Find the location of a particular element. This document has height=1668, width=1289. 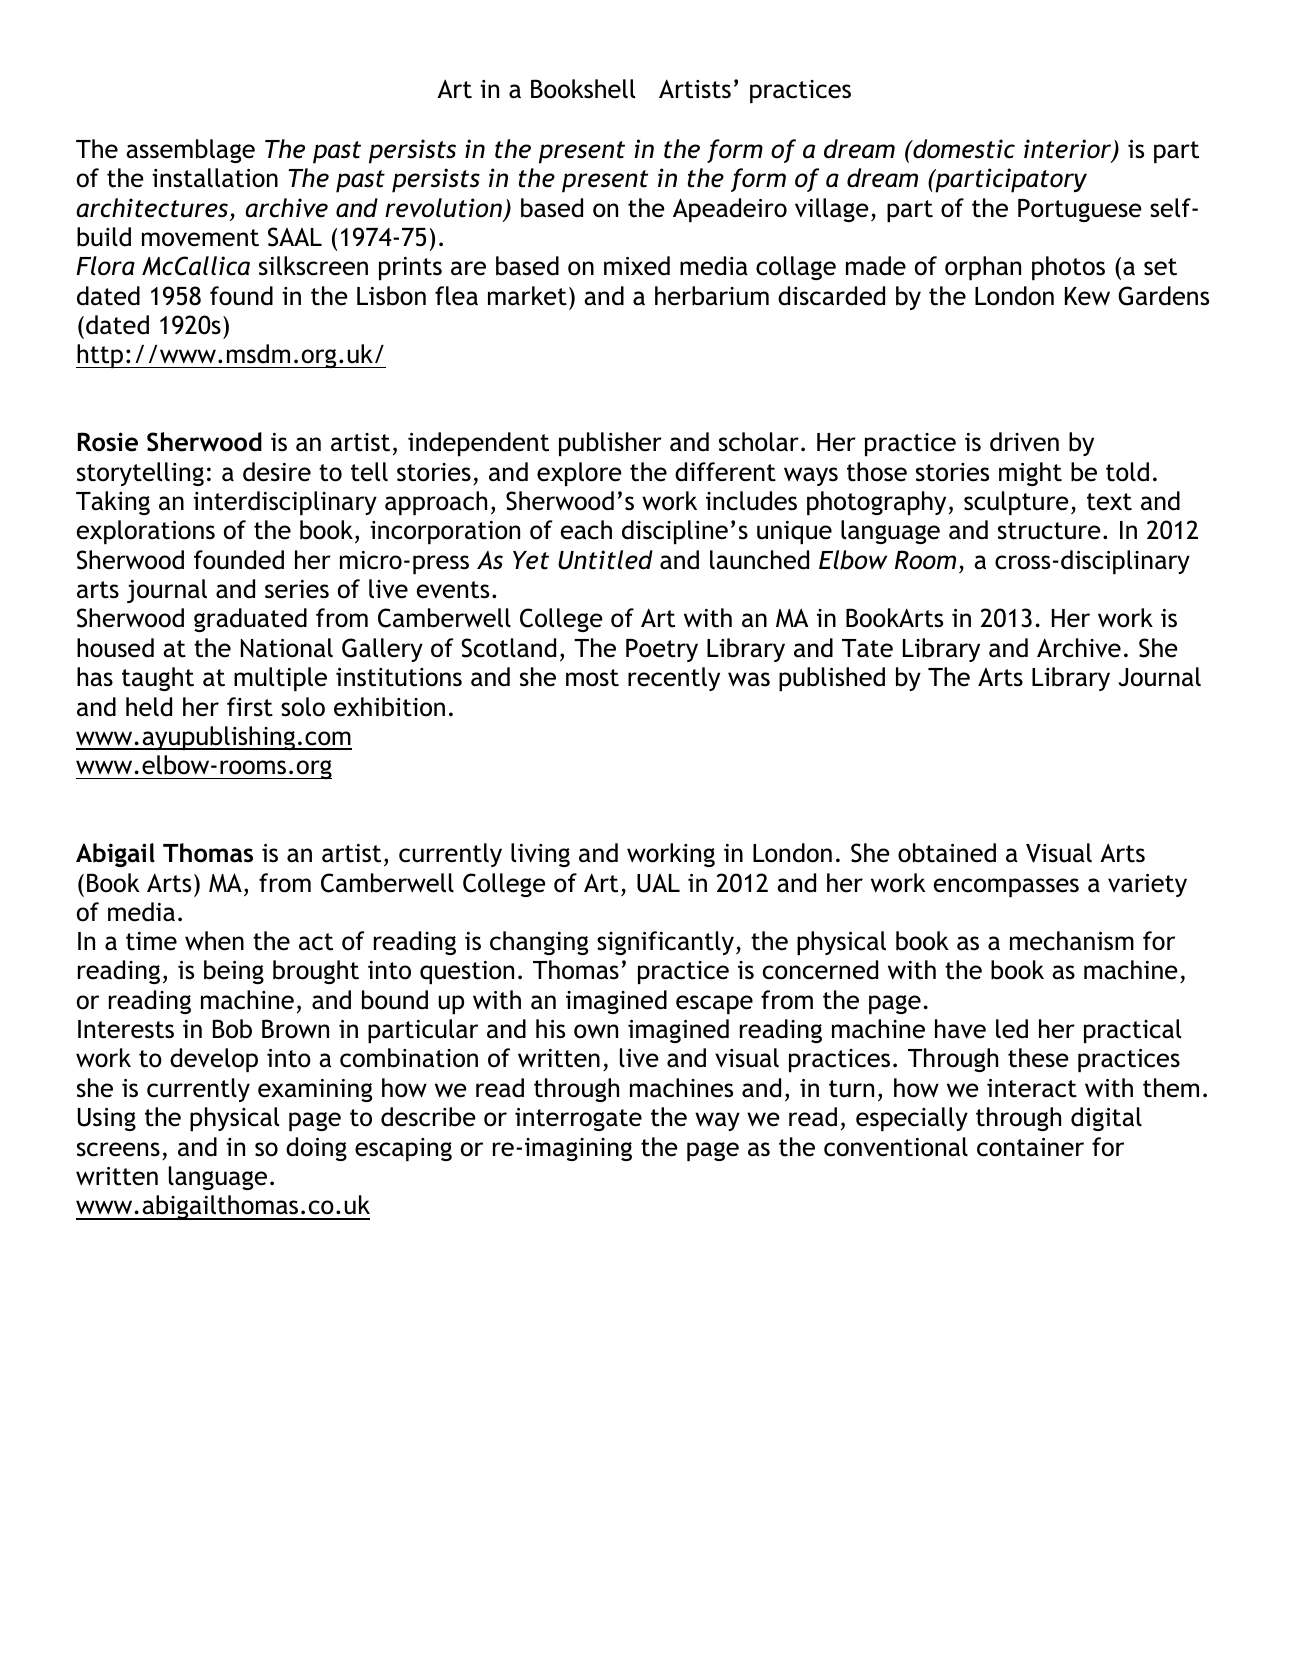

Portuguese is located at coordinates (1079, 210).
